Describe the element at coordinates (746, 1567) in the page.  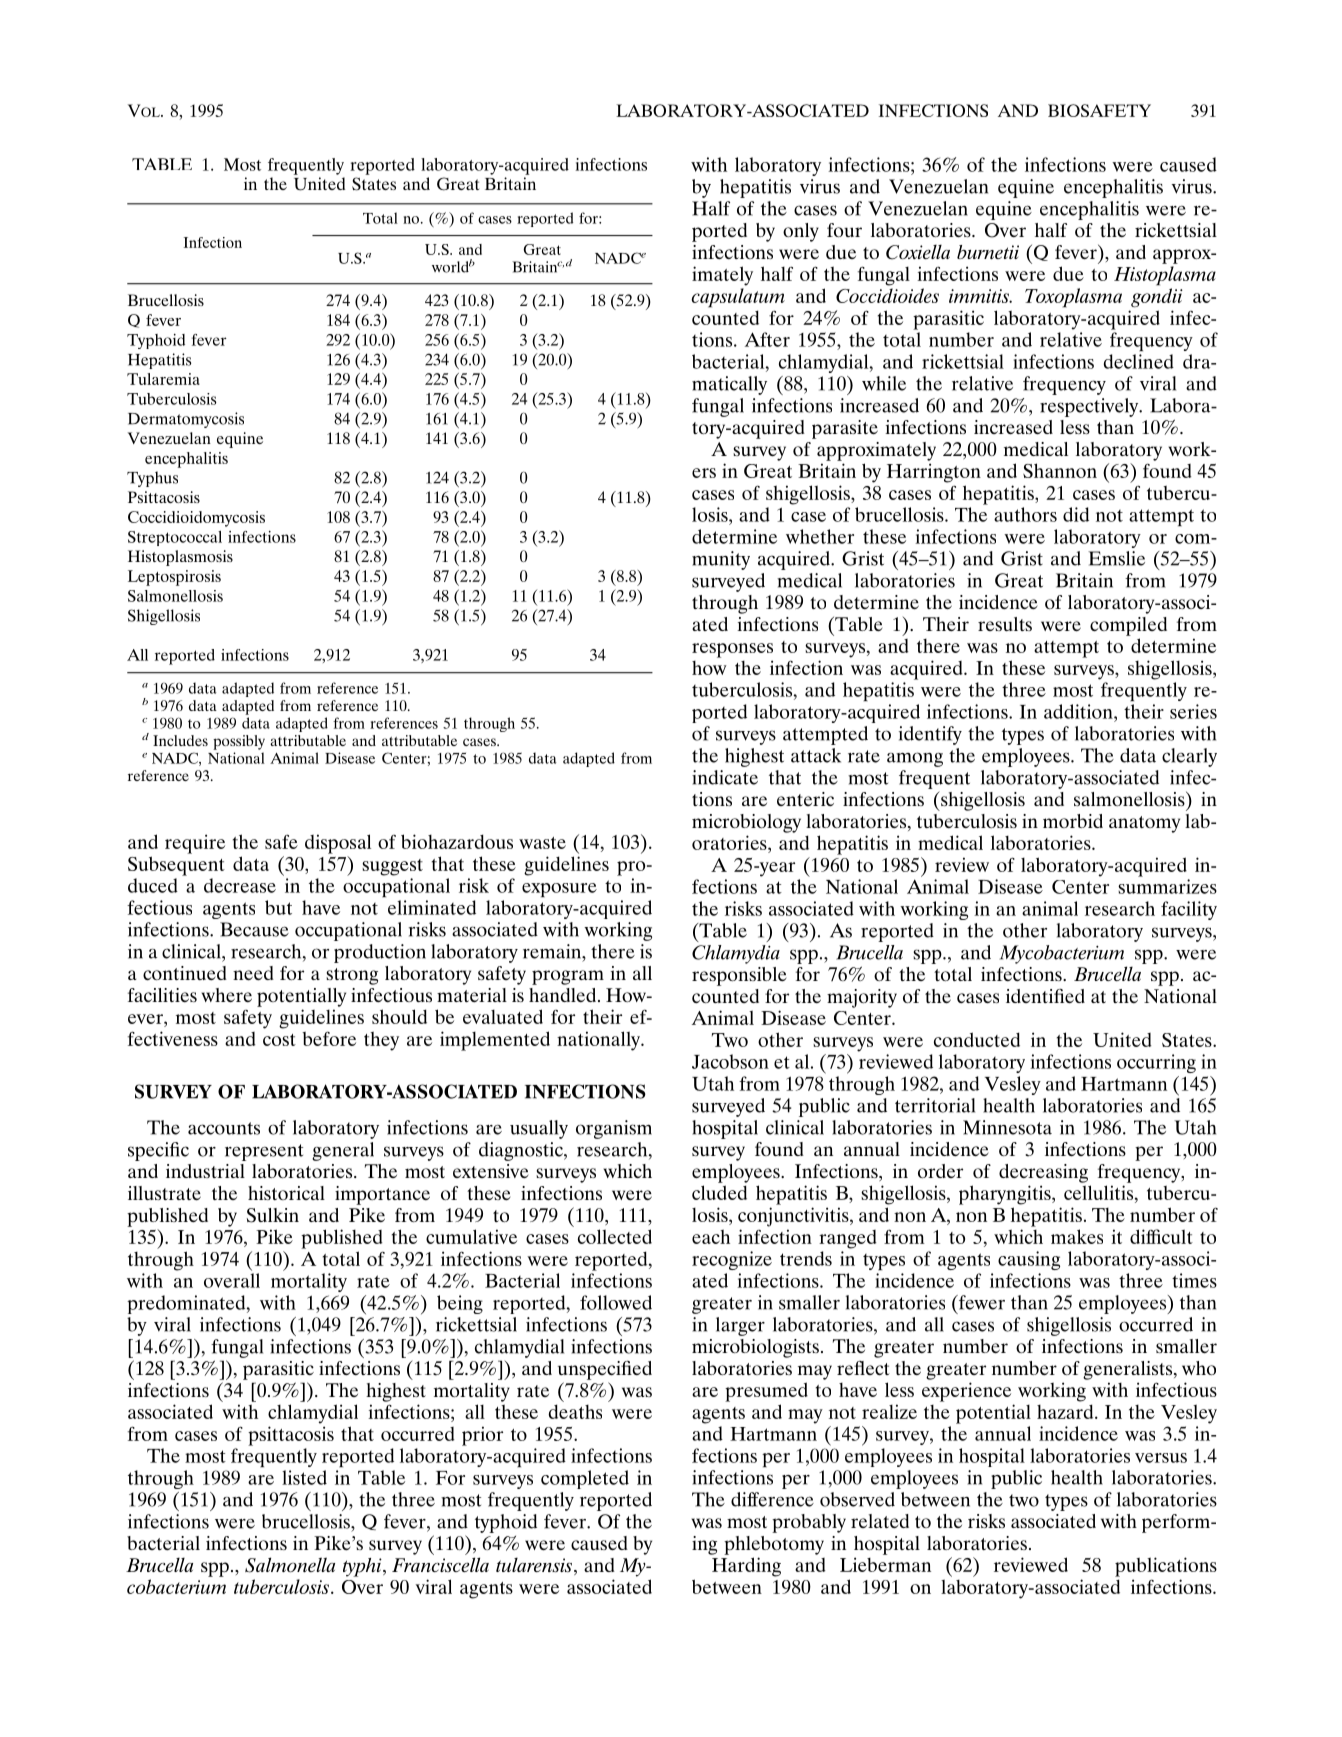
I see `Harding` at that location.
